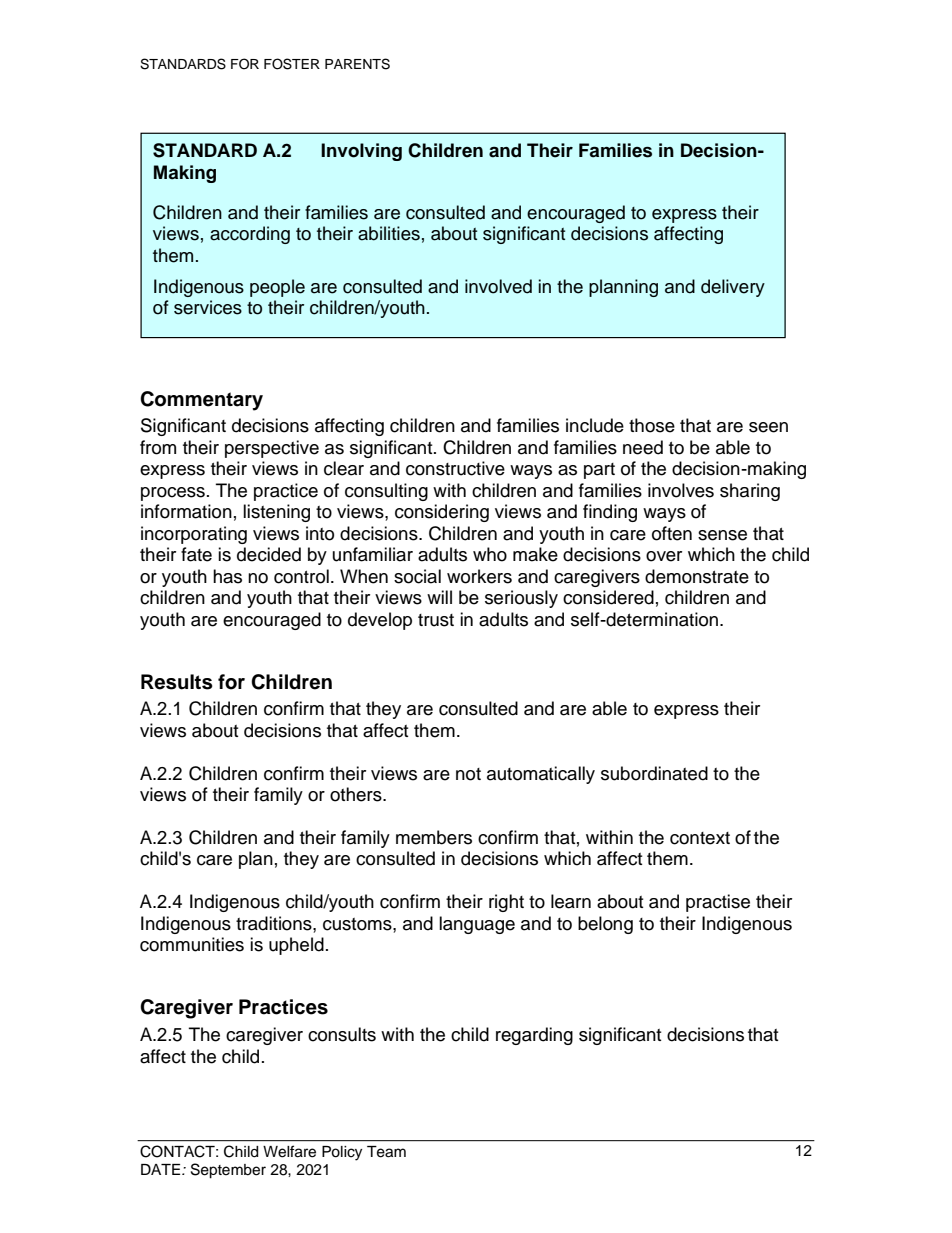 This screenshot has width=952, height=1233. I want to click on demonstrate, so click(697, 576).
